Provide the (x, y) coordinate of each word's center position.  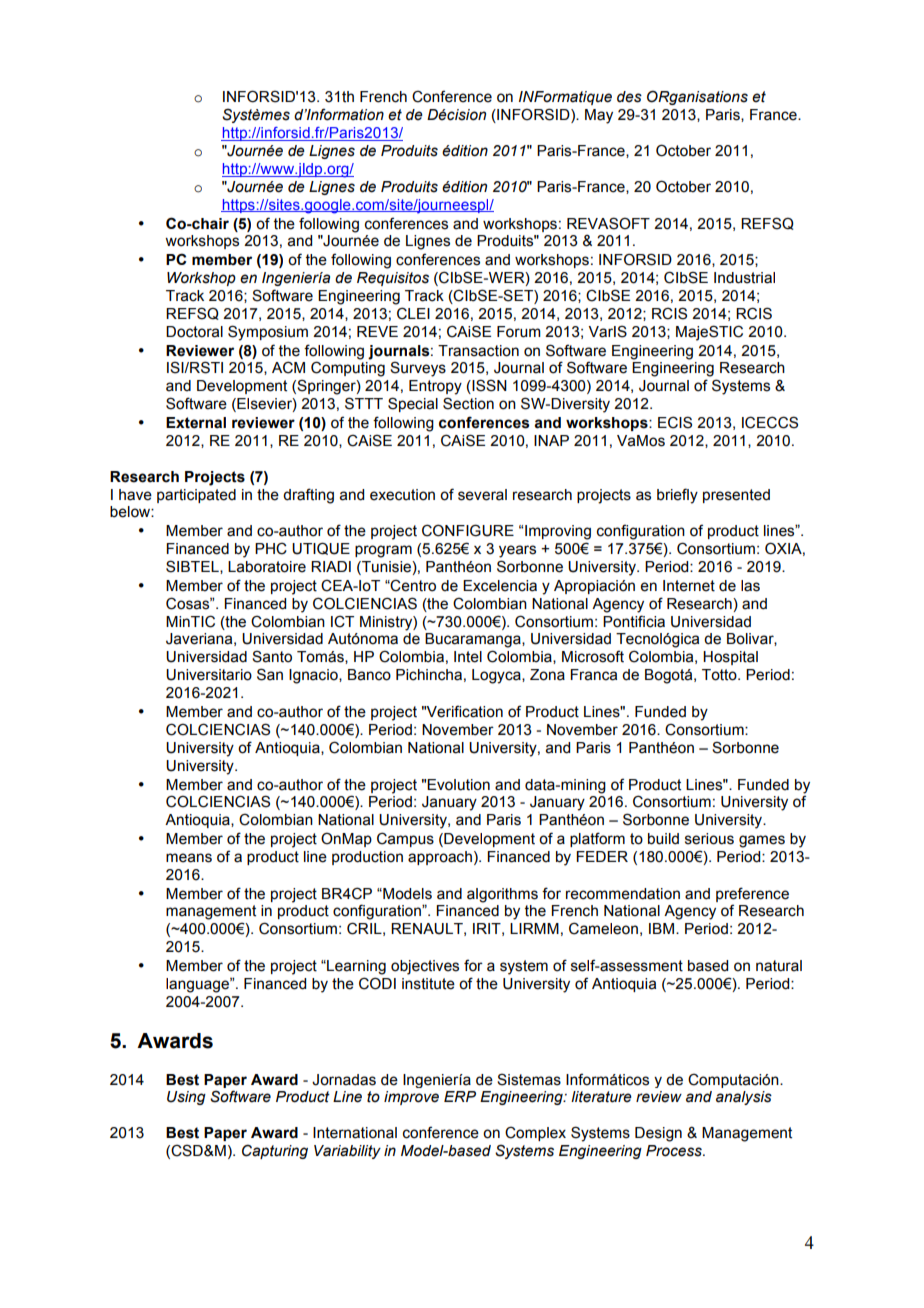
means (189, 858)
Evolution (458, 785)
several (482, 495)
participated (196, 496)
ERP (460, 1096)
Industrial (744, 278)
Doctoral (194, 332)
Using (186, 1098)
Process (675, 1151)
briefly (677, 496)
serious (709, 839)
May (599, 116)
